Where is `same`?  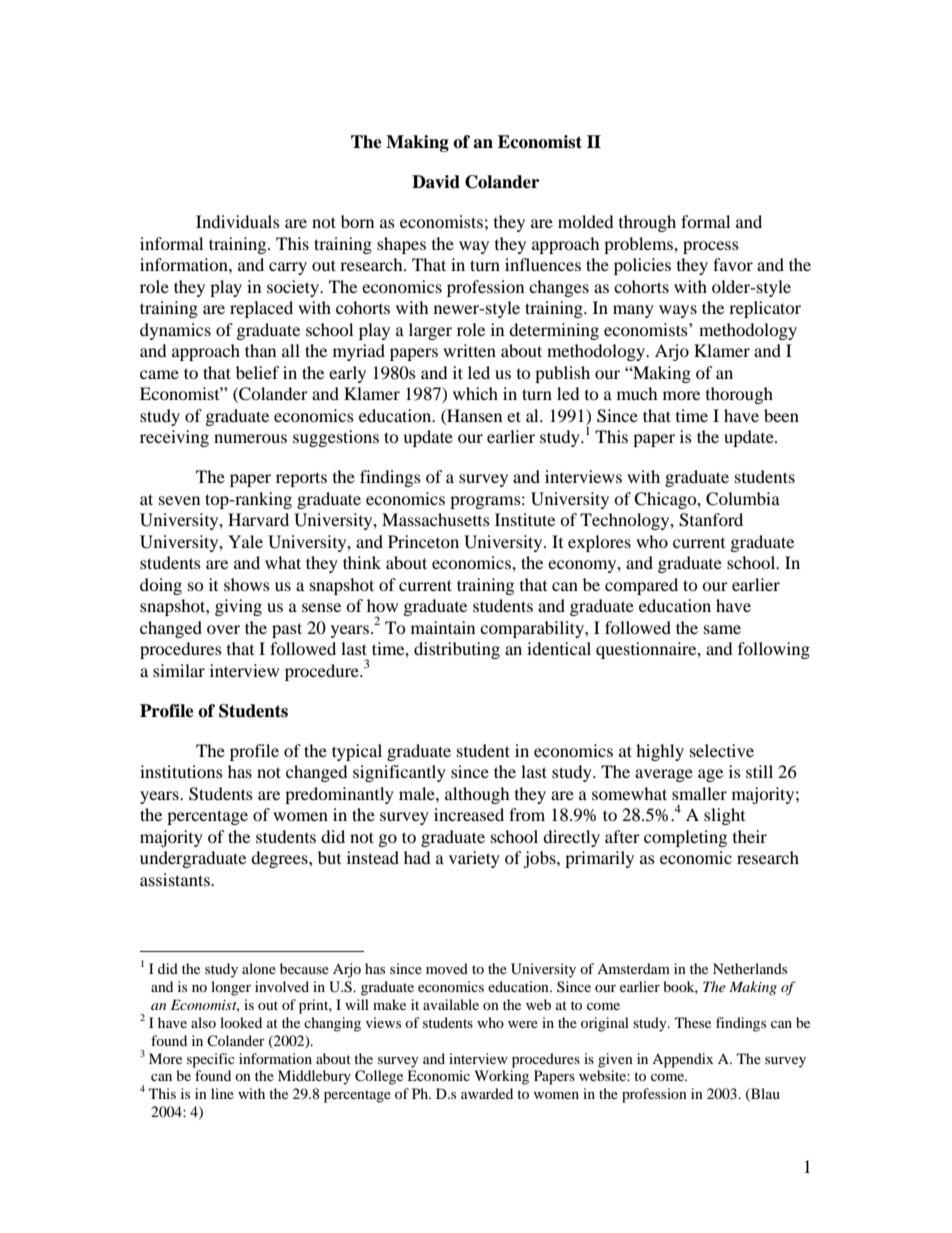
same is located at coordinates (722, 629).
